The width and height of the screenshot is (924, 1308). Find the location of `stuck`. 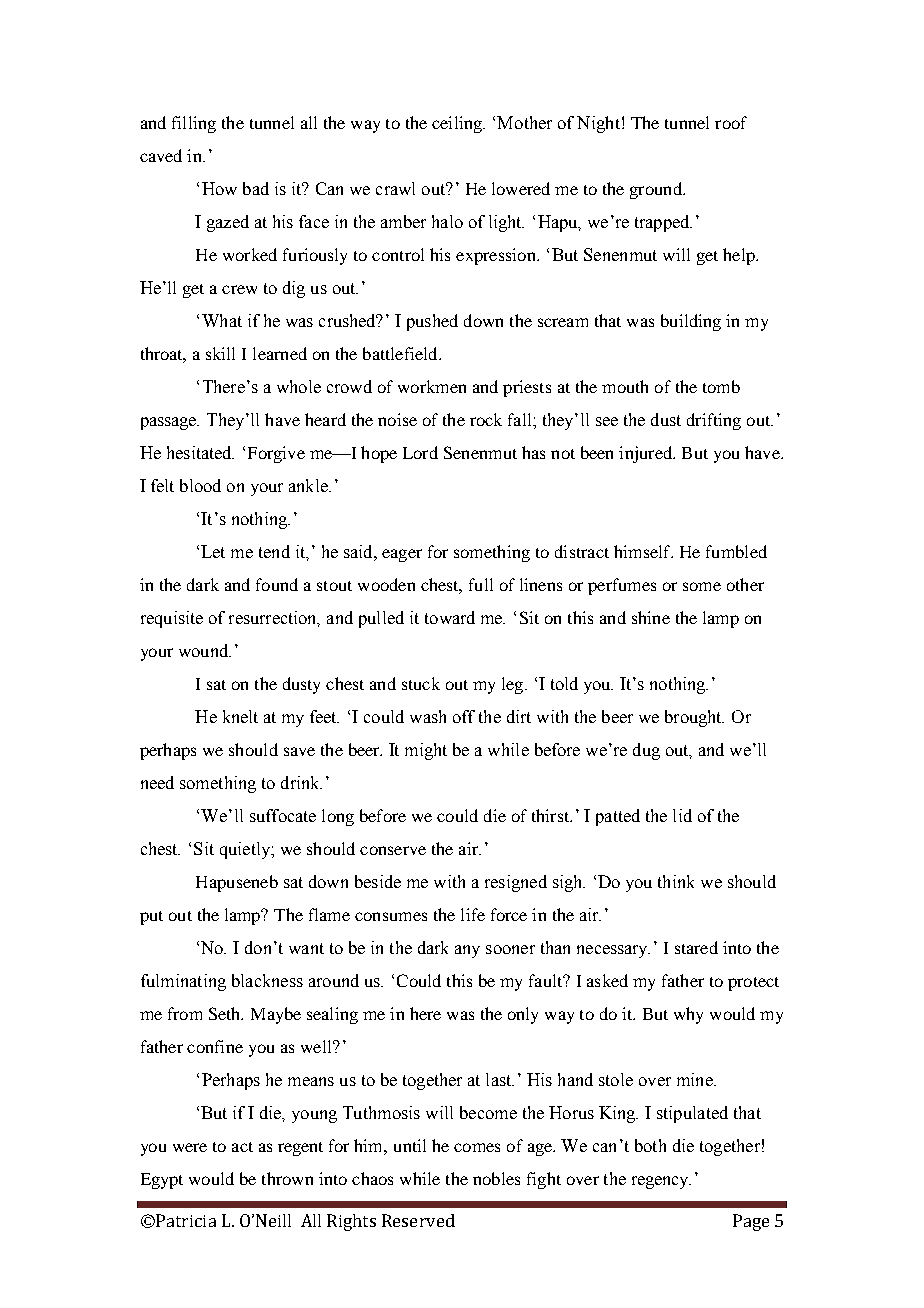

stuck is located at coordinates (421, 683).
